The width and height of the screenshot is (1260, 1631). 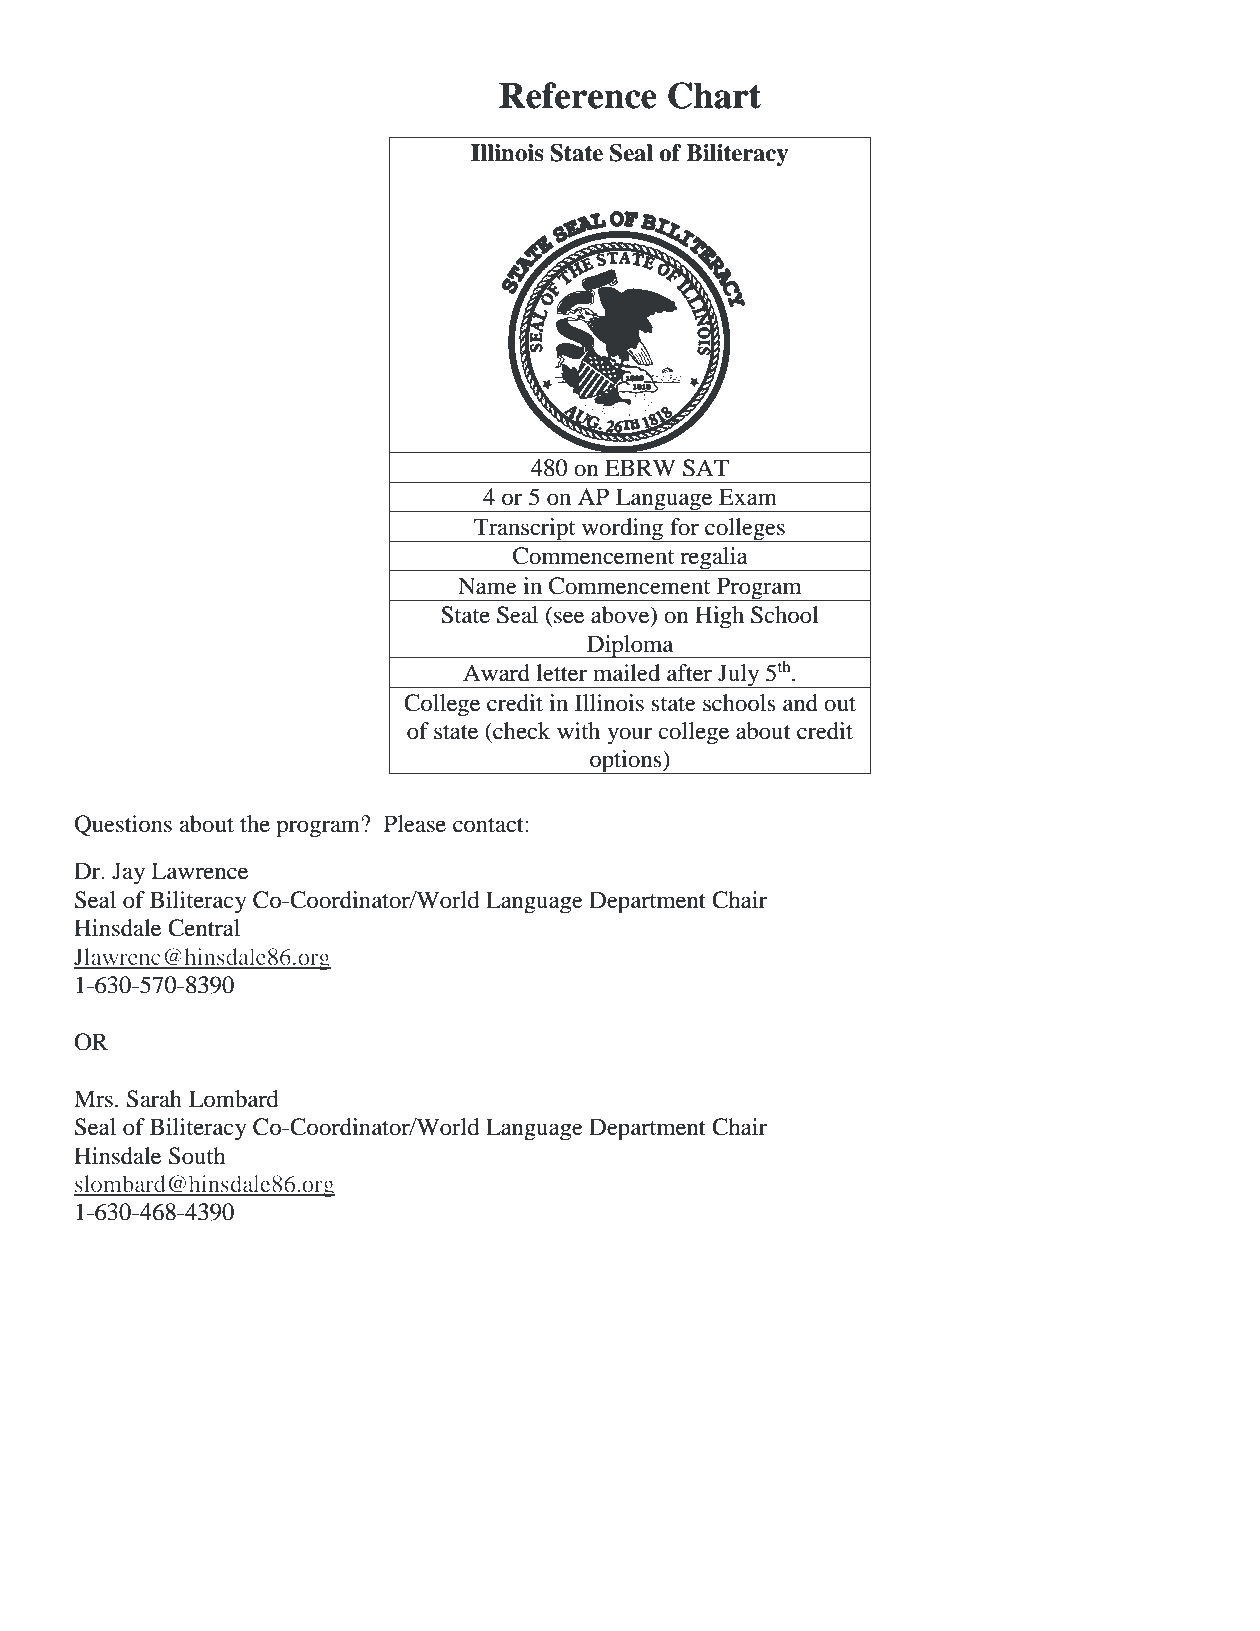 What do you see at coordinates (714, 95) in the screenshot?
I see `Chart` at bounding box center [714, 95].
